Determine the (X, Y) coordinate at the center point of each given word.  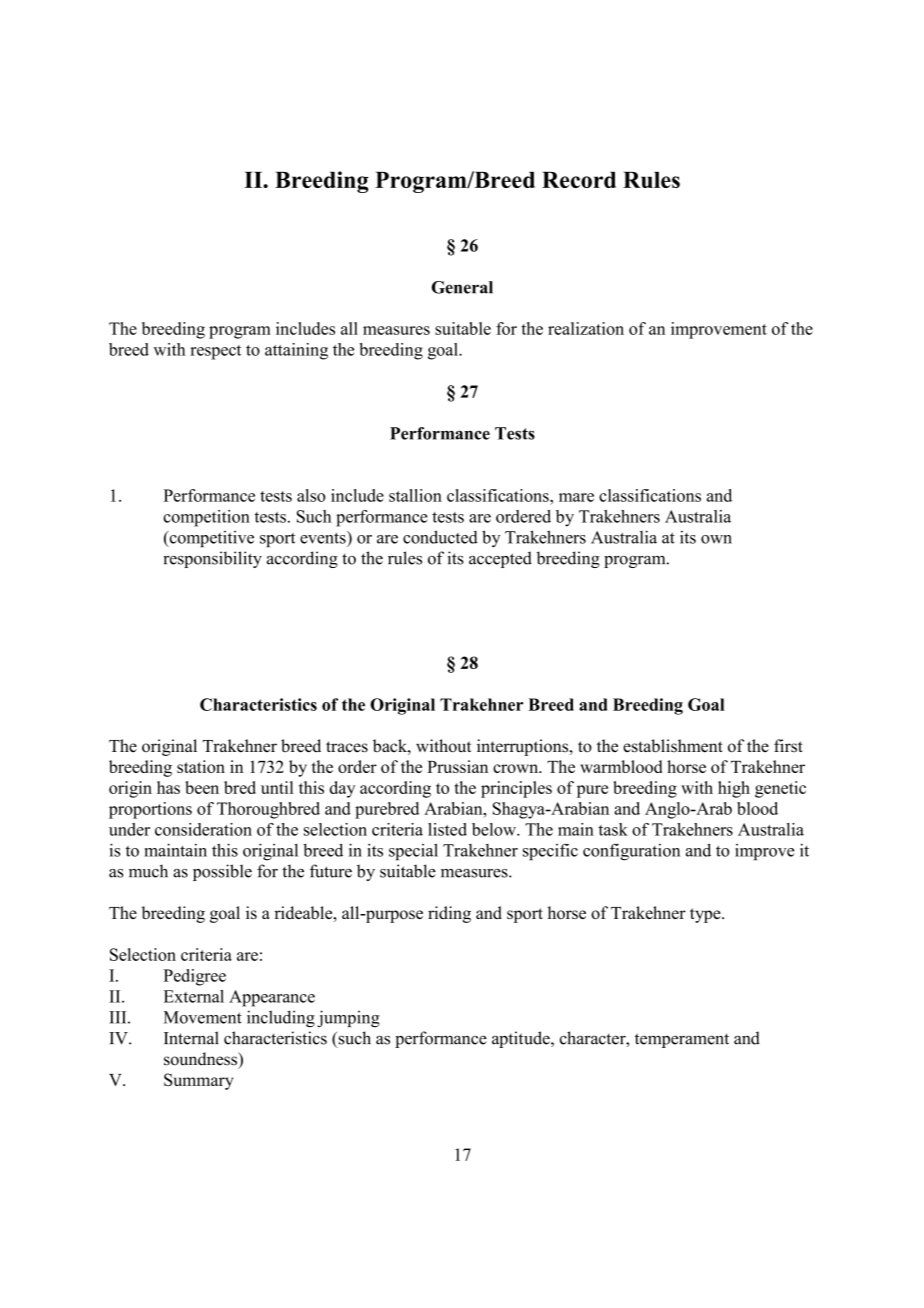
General (462, 287)
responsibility (212, 559)
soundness (201, 1059)
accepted (500, 559)
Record (579, 180)
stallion (415, 495)
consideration (203, 829)
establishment (673, 746)
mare (576, 497)
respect (215, 352)
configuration (631, 852)
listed (447, 829)
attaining (296, 351)
